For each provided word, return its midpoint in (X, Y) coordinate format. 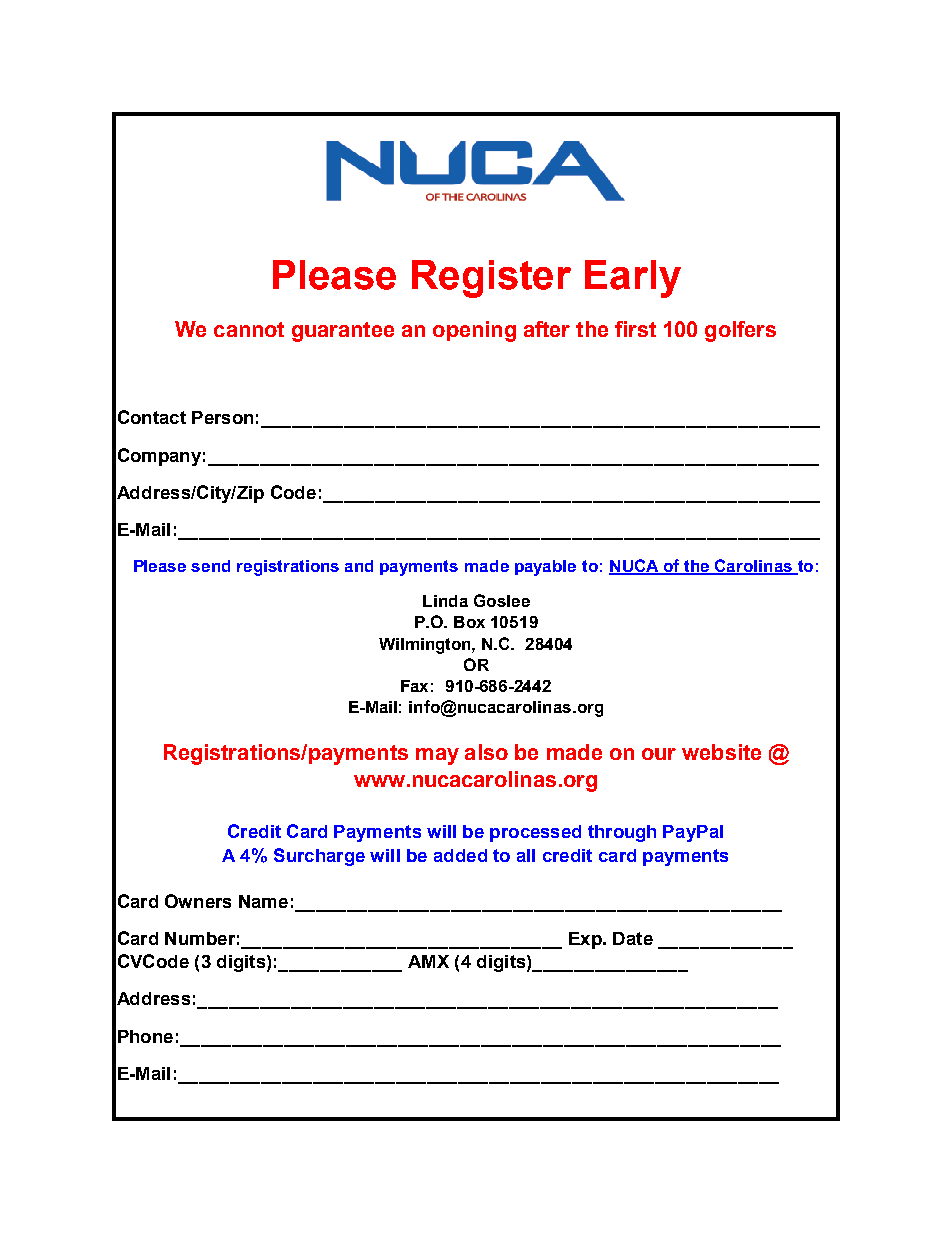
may (437, 756)
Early (633, 279)
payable (545, 568)
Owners (198, 901)
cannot (249, 329)
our (659, 754)
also (486, 752)
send (210, 566)
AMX (428, 961)
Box (469, 622)
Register (491, 279)
